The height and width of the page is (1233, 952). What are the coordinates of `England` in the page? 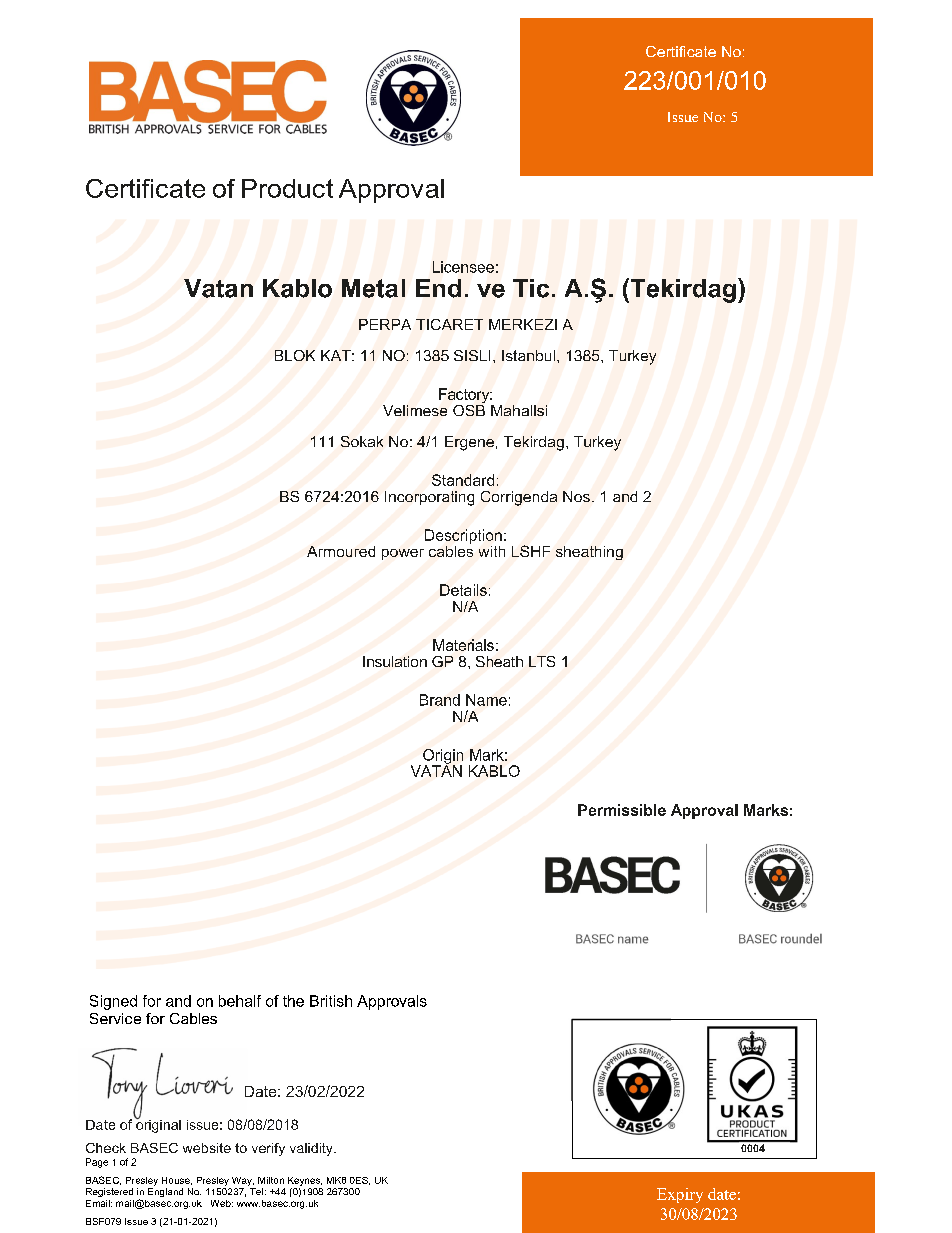 It's located at (165, 1192).
